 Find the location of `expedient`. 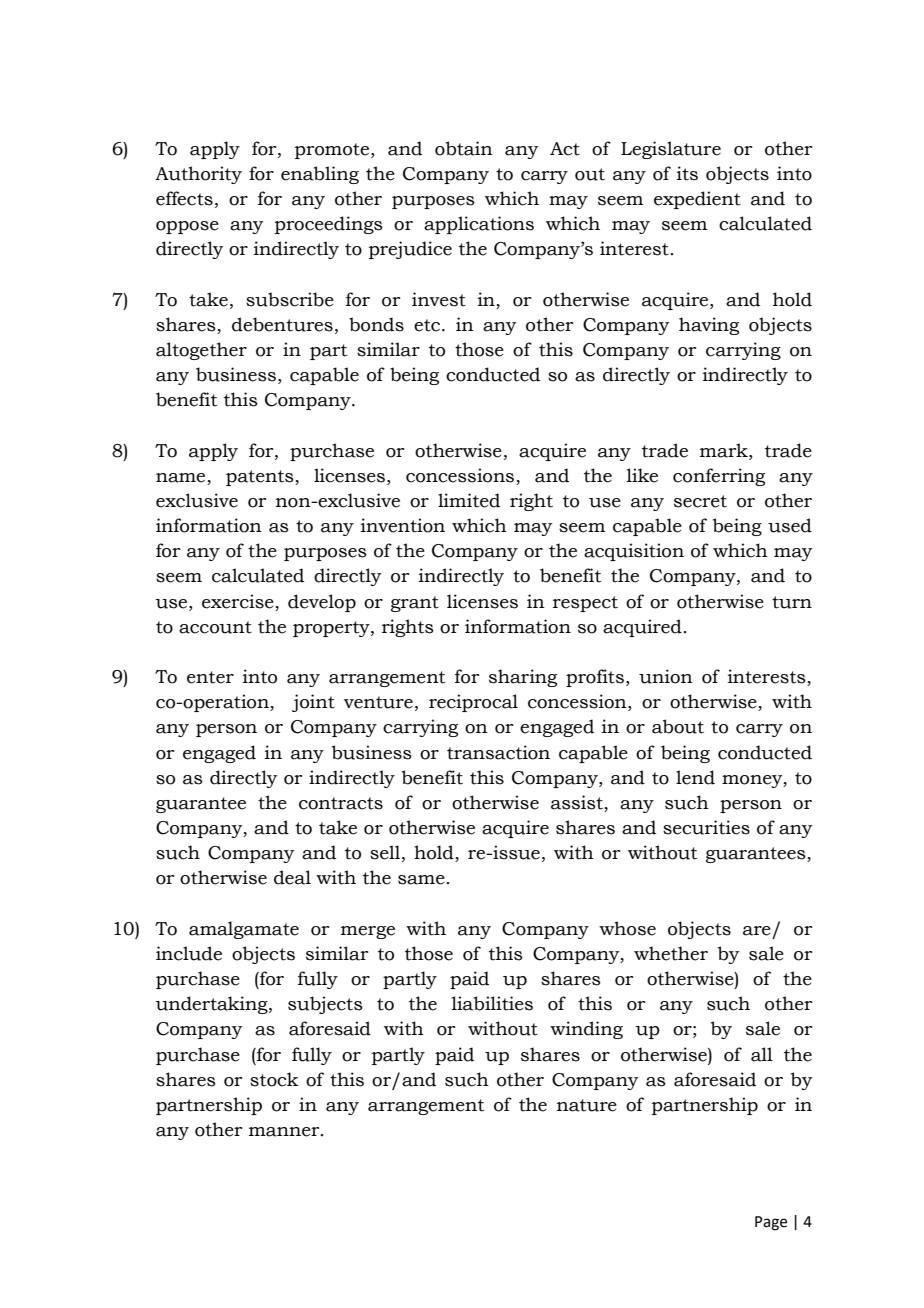

expedient is located at coordinates (697, 200).
